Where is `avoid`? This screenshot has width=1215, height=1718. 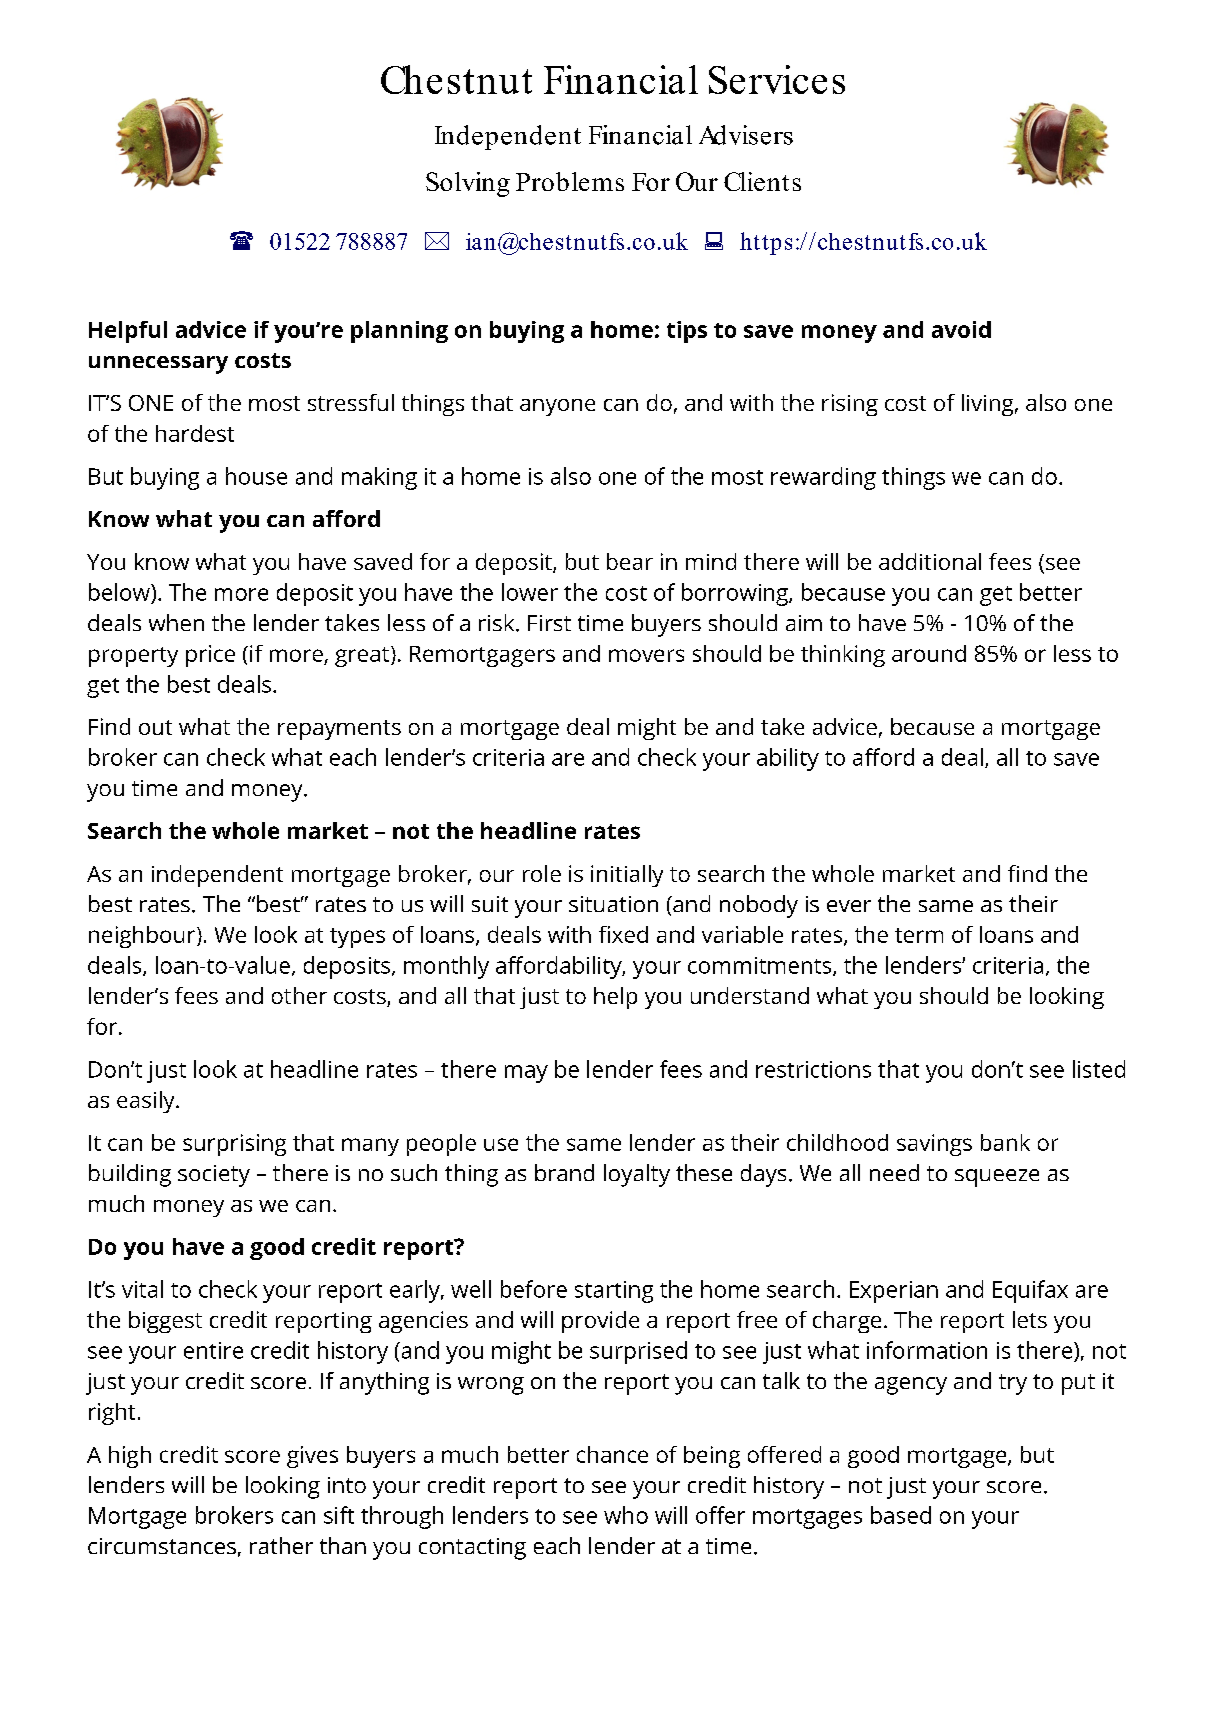
avoid is located at coordinates (961, 329).
